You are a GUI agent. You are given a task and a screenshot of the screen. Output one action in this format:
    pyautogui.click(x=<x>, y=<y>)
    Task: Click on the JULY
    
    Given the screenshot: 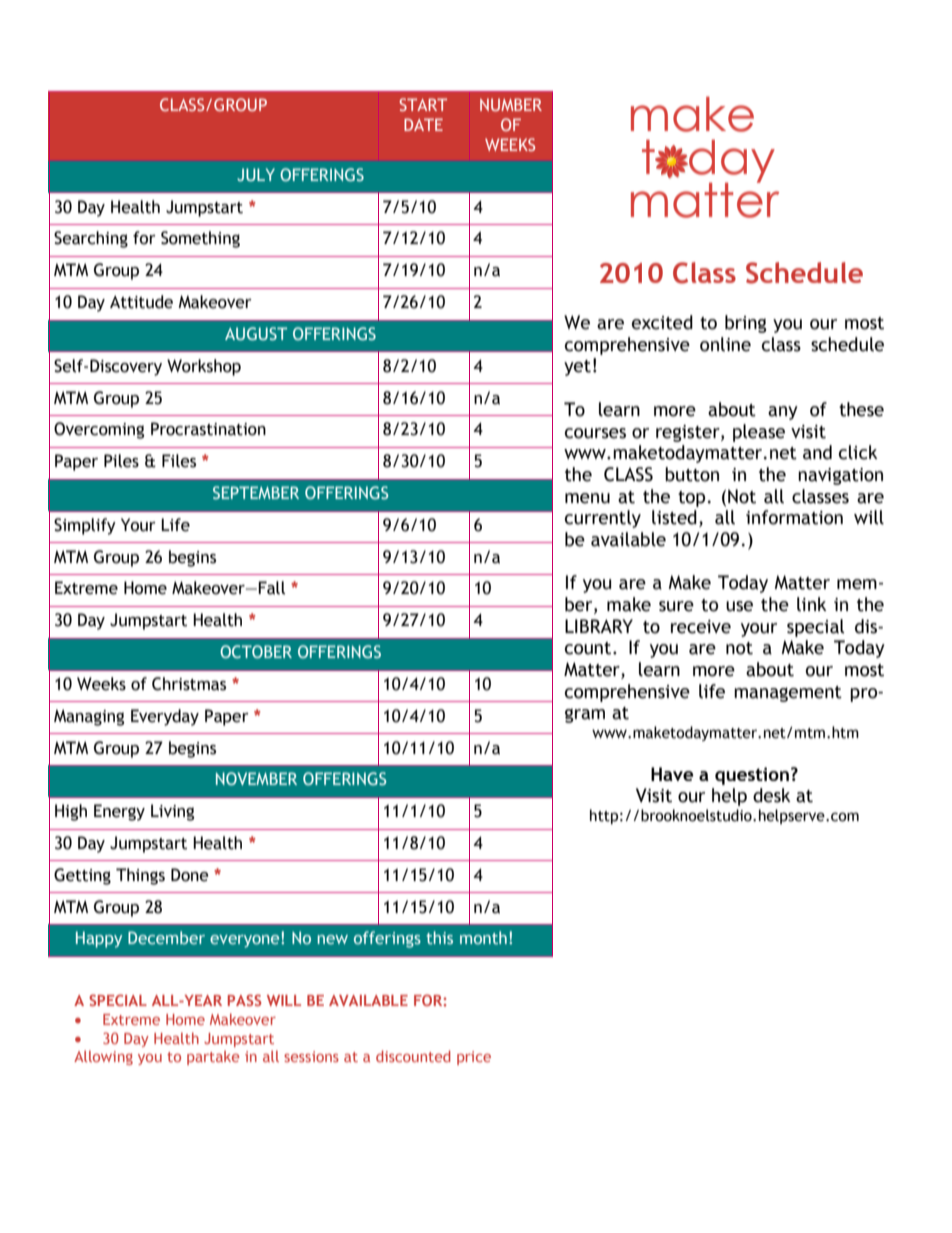 What is the action you would take?
    pyautogui.click(x=256, y=174)
